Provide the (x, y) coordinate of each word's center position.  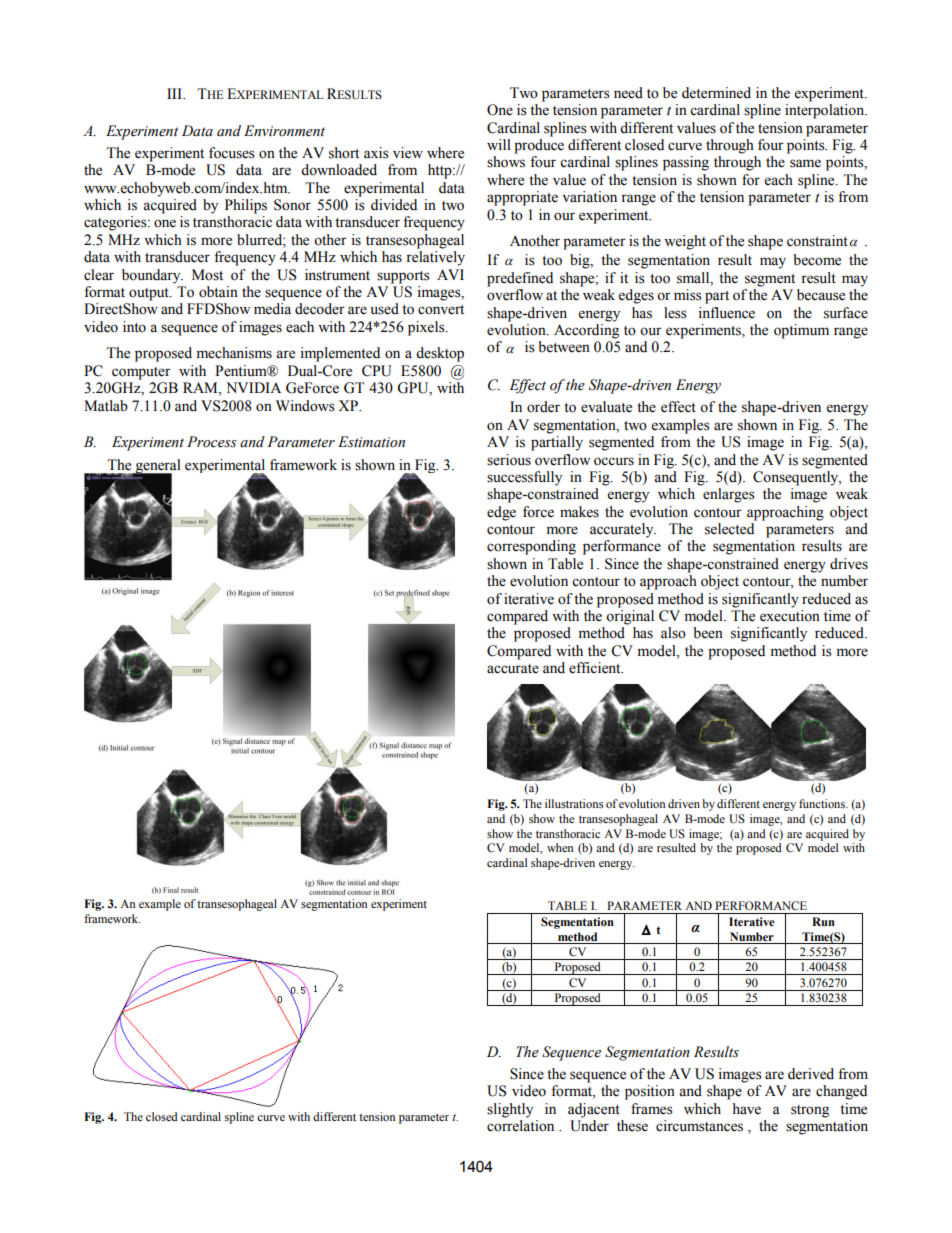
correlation (520, 1126)
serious (509, 460)
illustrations (574, 803)
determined (716, 93)
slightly (510, 1110)
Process (212, 442)
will (499, 144)
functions (823, 803)
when (560, 847)
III (175, 93)
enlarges (729, 495)
